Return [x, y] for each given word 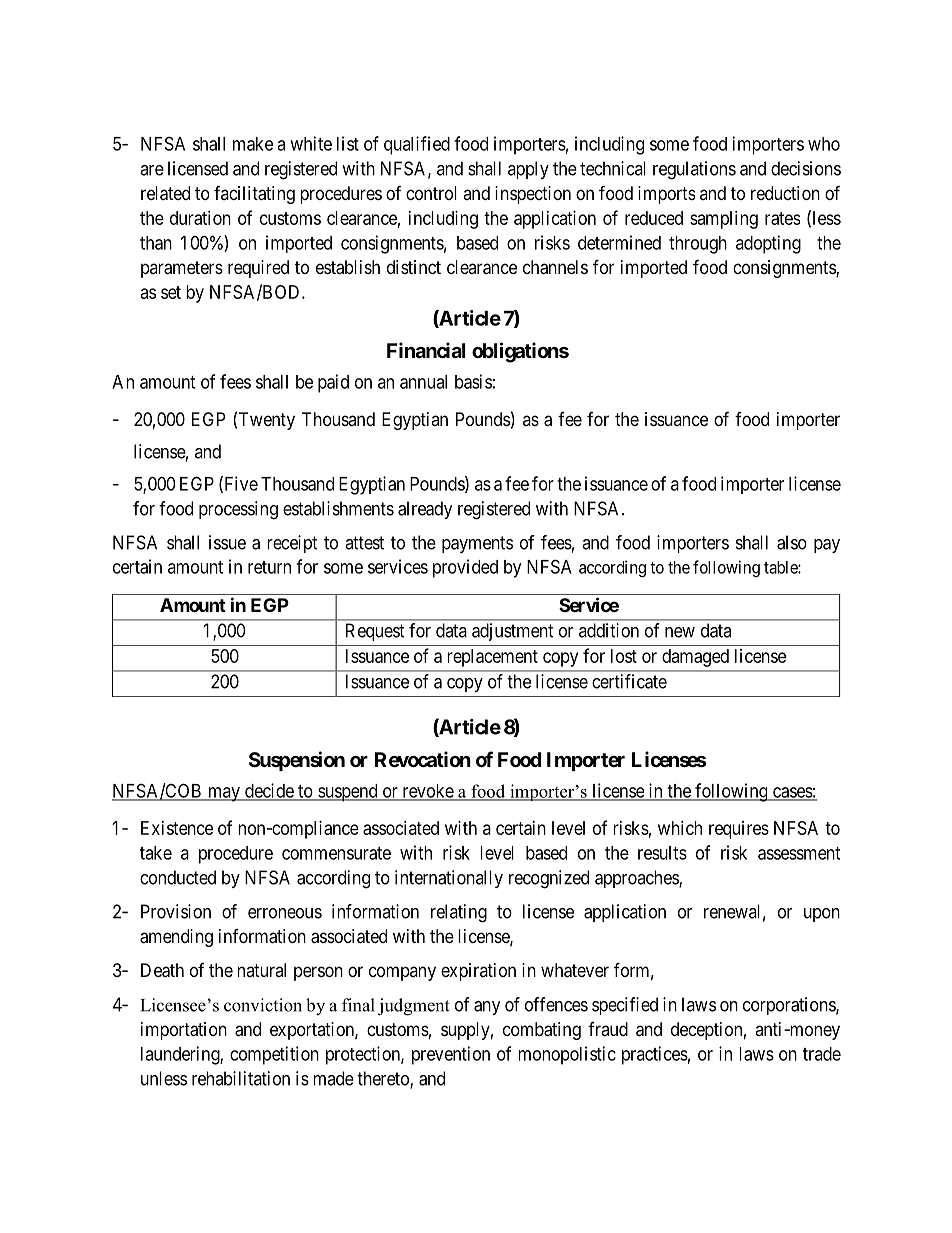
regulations [694, 170]
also [792, 542]
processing [238, 510]
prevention [451, 1055]
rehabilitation [241, 1078]
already [425, 510]
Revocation [423, 759]
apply [528, 170]
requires [739, 830]
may [224, 794]
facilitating [254, 195]
